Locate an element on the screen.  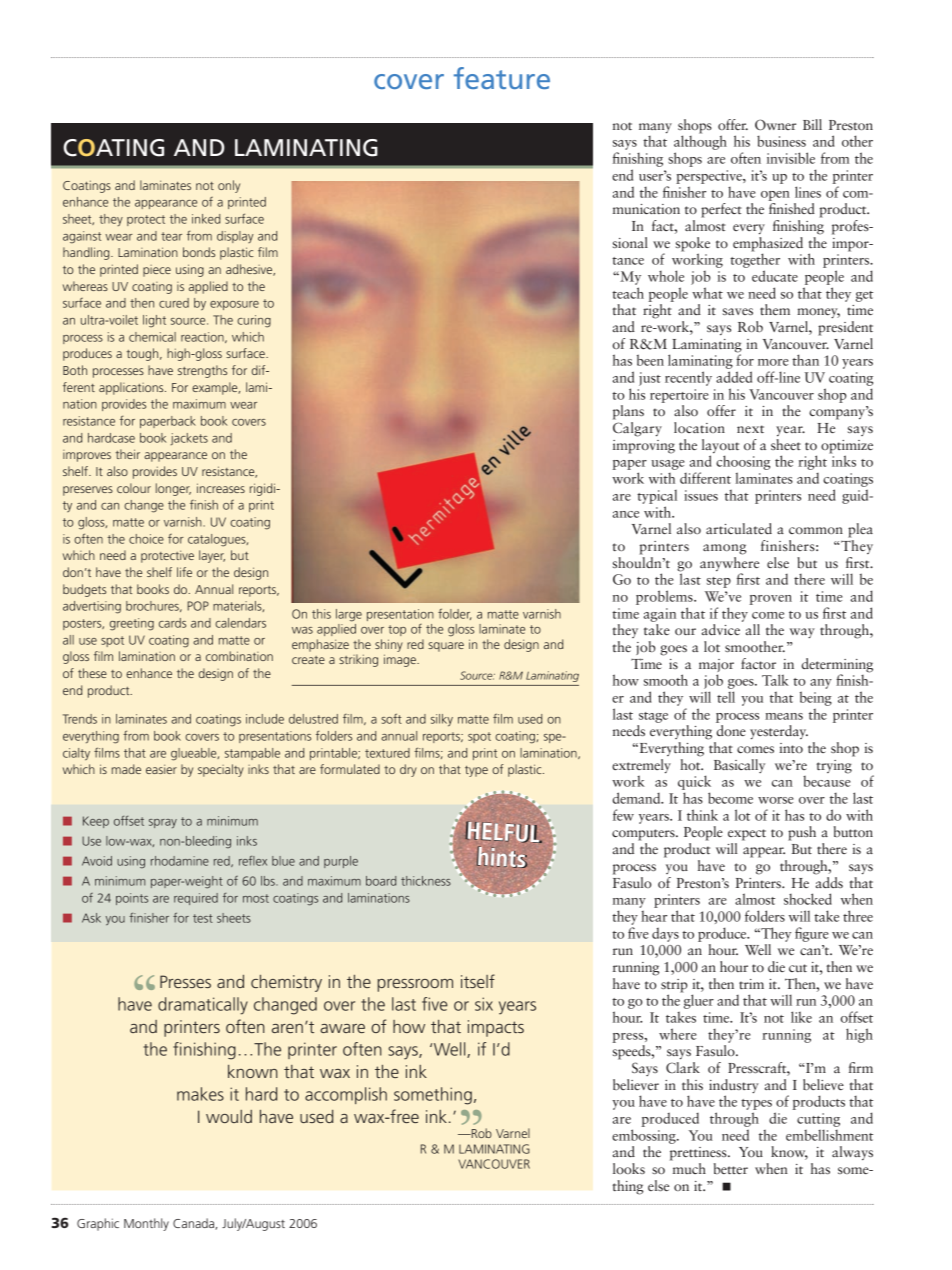
choice is located at coordinates (146, 539).
